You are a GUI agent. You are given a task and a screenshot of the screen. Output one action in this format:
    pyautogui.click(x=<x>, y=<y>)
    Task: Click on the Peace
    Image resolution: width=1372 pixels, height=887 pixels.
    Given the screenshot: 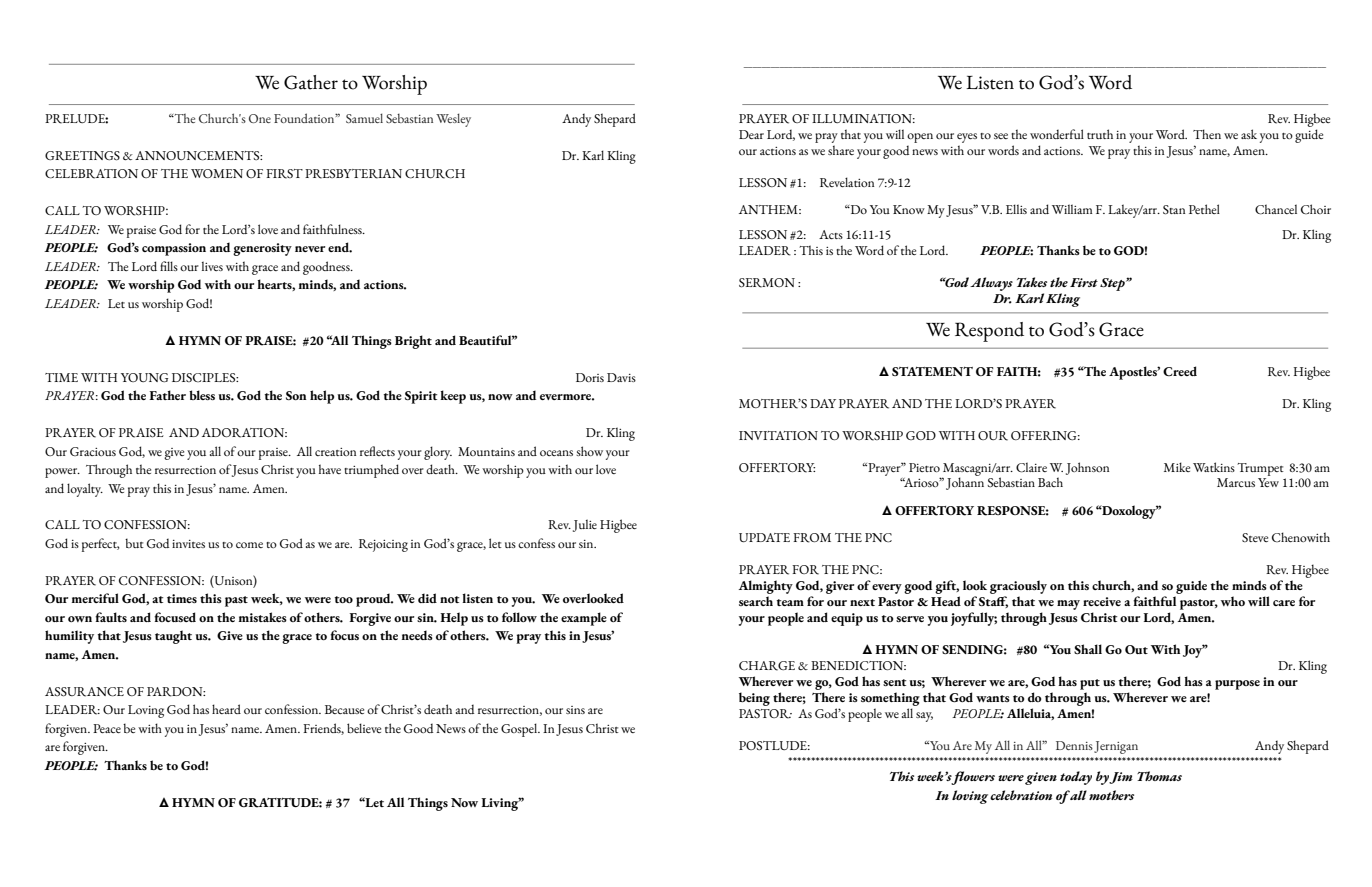 What is the action you would take?
    pyautogui.click(x=107, y=728)
